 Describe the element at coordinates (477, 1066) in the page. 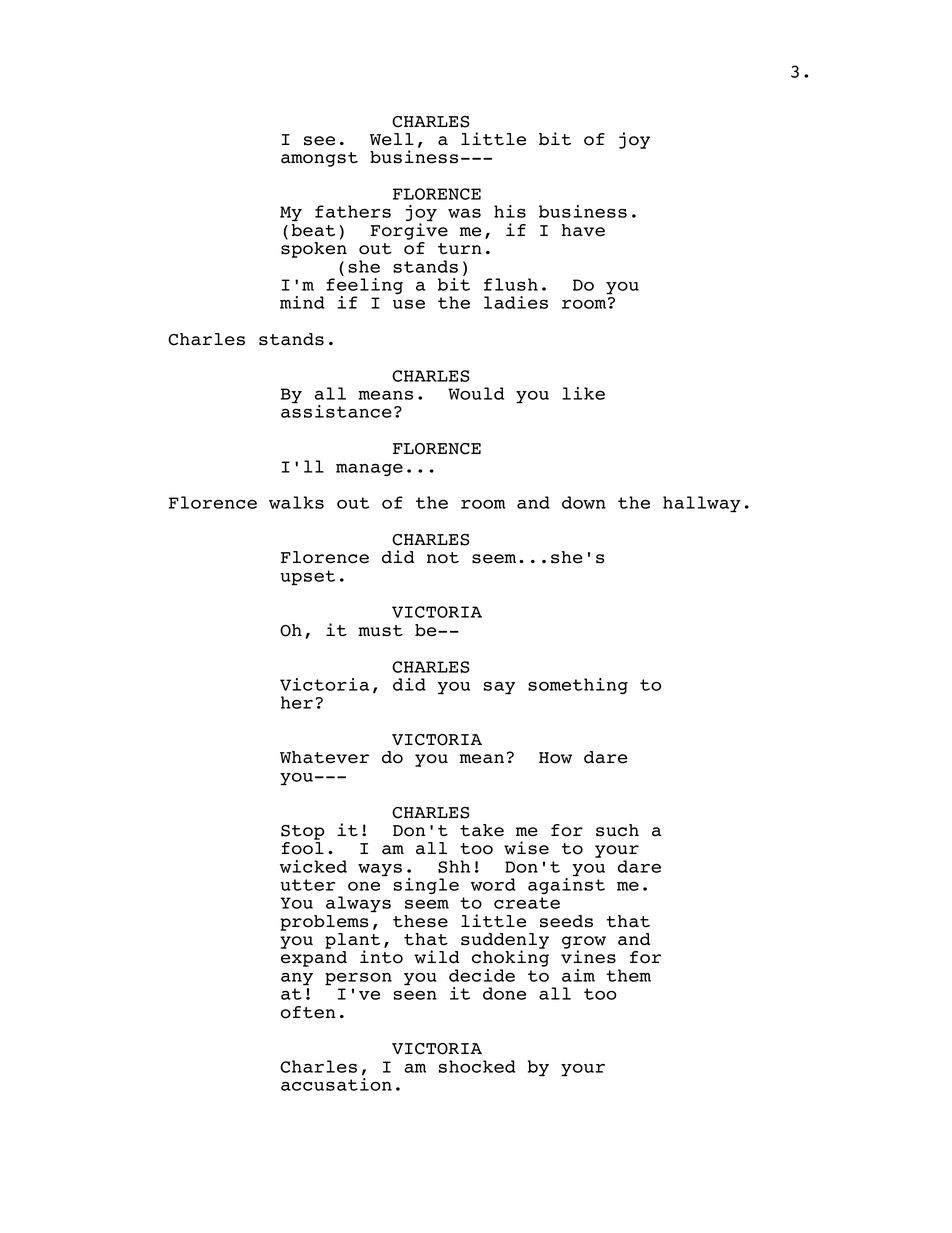

I see `shocked` at that location.
